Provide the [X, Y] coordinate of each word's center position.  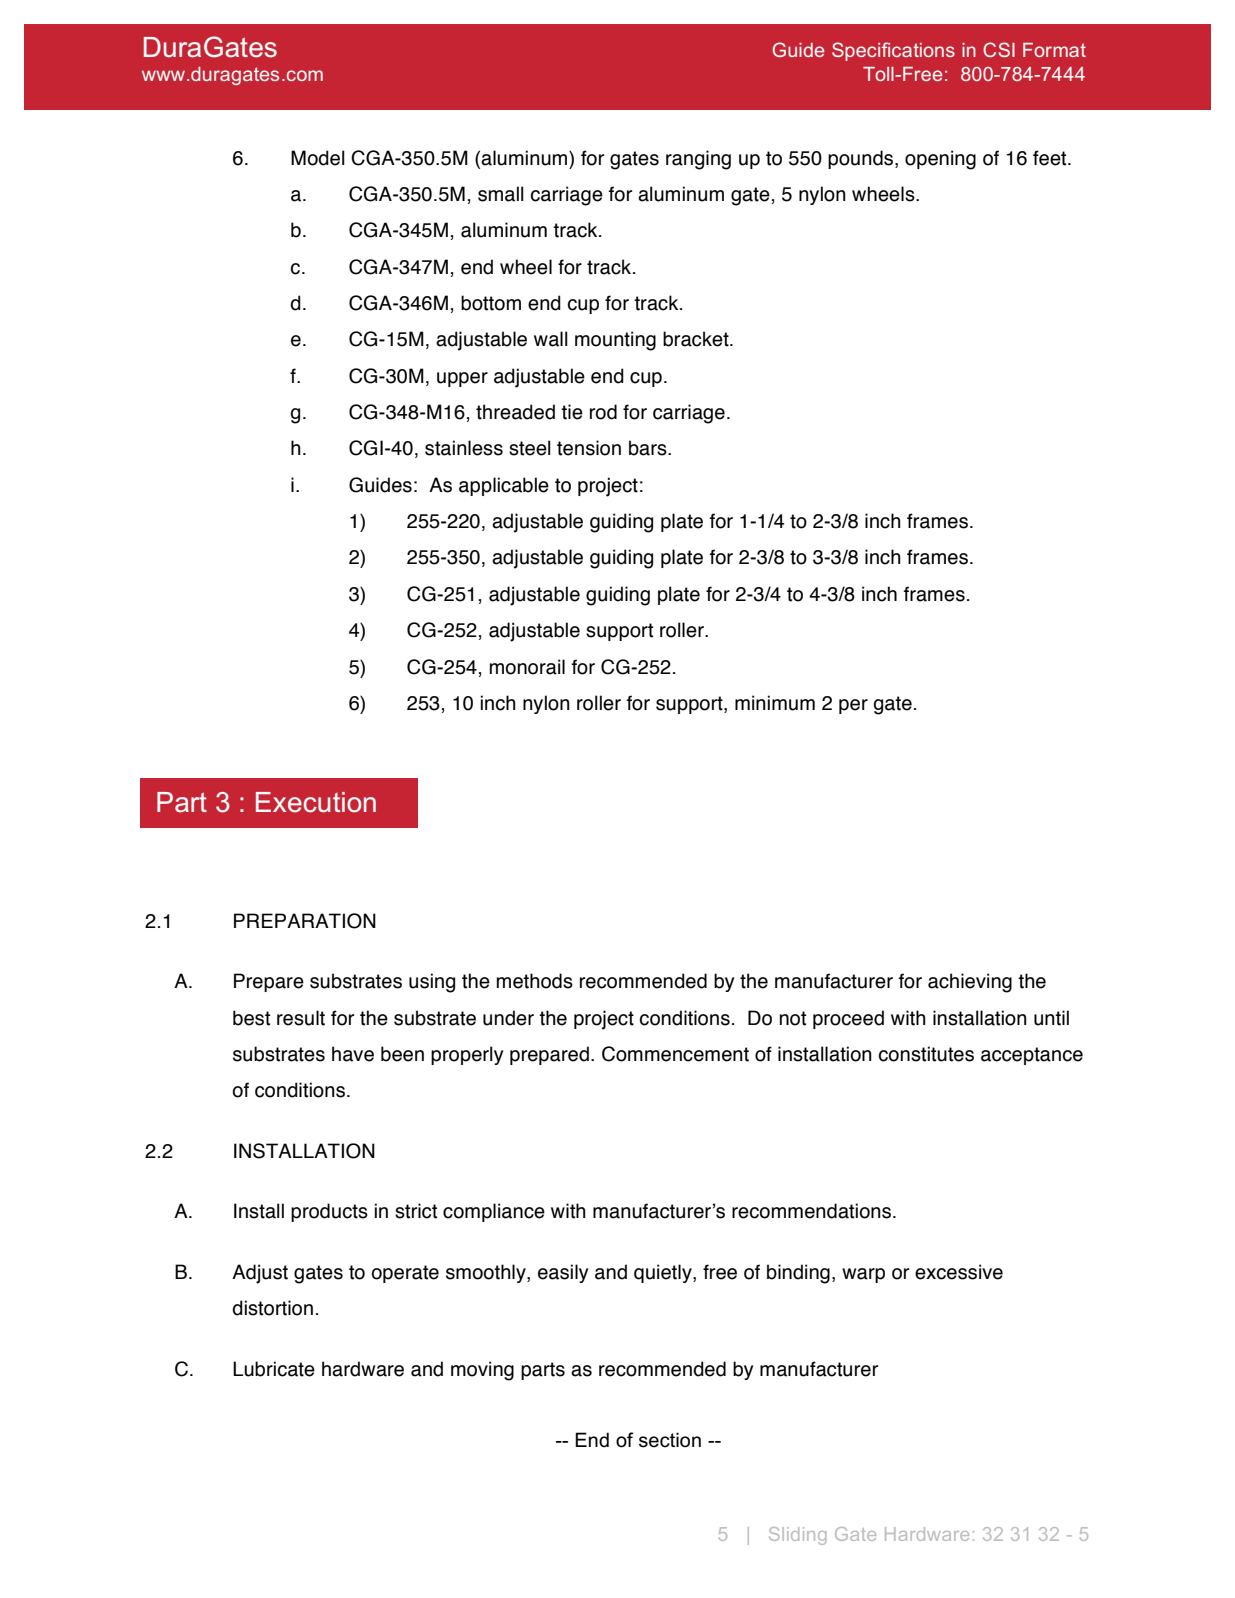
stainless [464, 448]
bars [649, 448]
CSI [999, 49]
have [353, 1054]
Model [318, 158]
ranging [698, 160]
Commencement [675, 1054]
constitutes [926, 1054]
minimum [775, 703]
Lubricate [274, 1369]
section [670, 1440]
